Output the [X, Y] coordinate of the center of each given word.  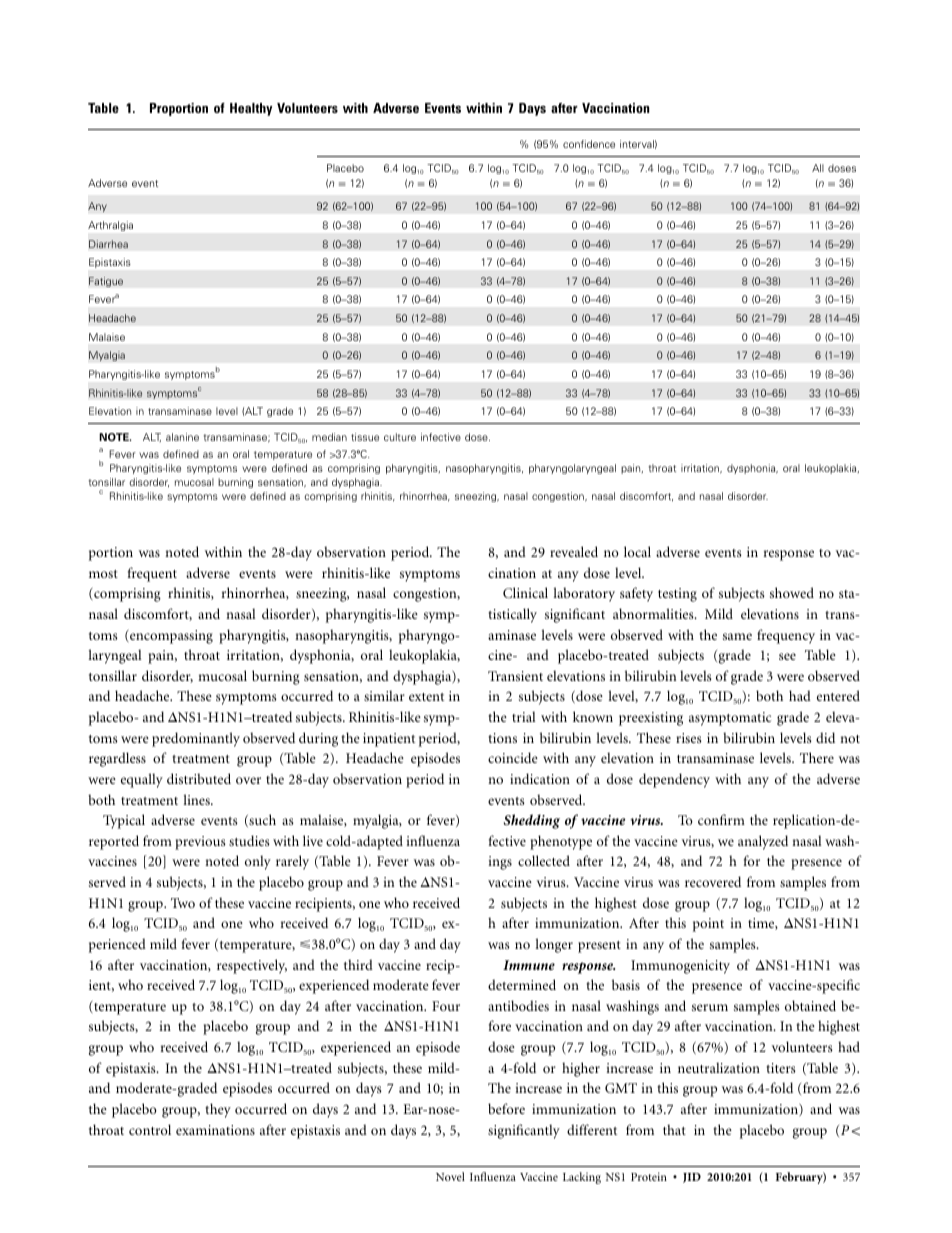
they [218, 1110]
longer [554, 945]
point [708, 925]
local [637, 551]
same [737, 636]
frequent [152, 574]
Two [183, 903]
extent [426, 697]
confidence [589, 144]
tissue [365, 437]
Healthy [251, 109]
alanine [182, 437]
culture [400, 437]
